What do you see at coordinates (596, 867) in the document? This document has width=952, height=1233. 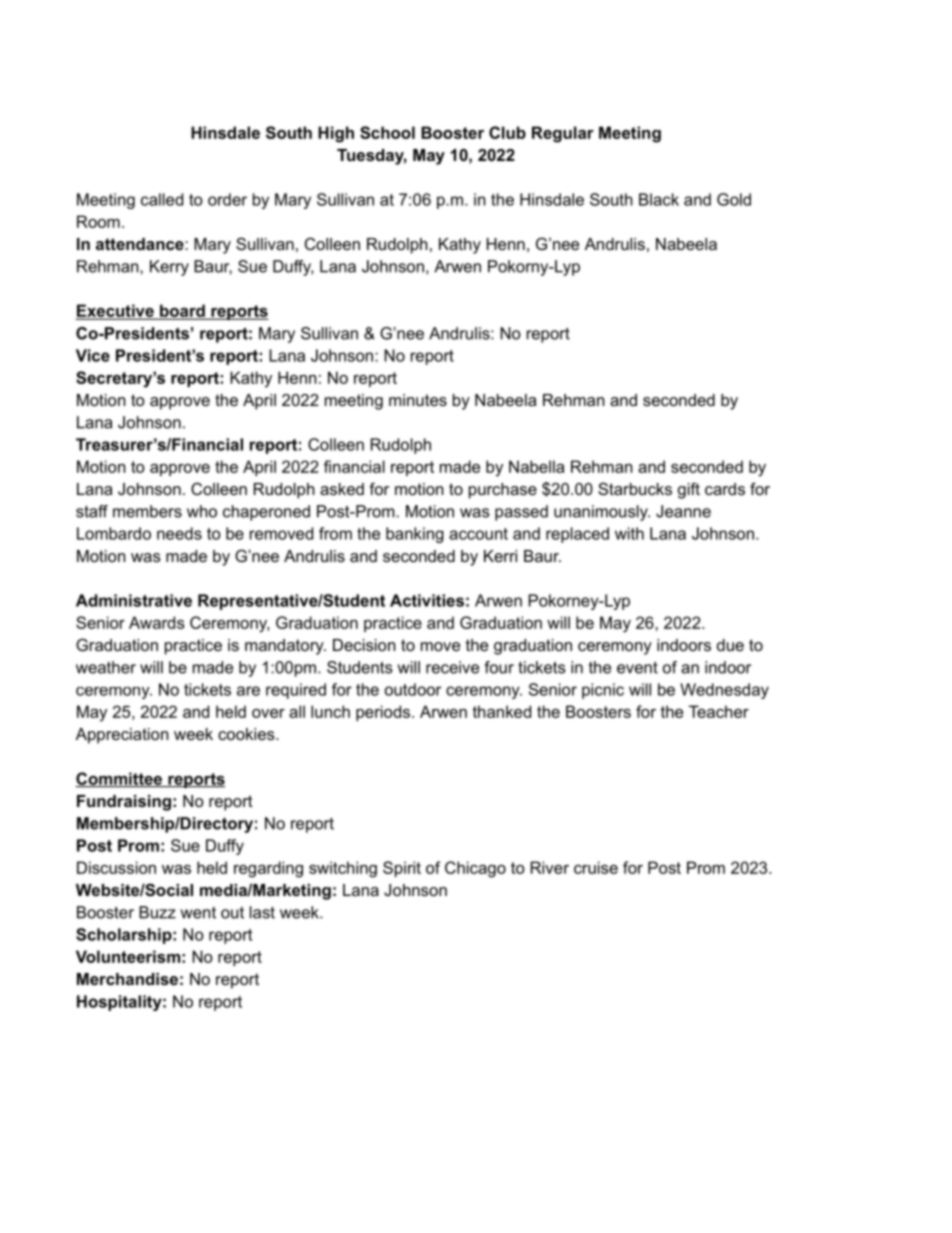 I see `cruise` at bounding box center [596, 867].
